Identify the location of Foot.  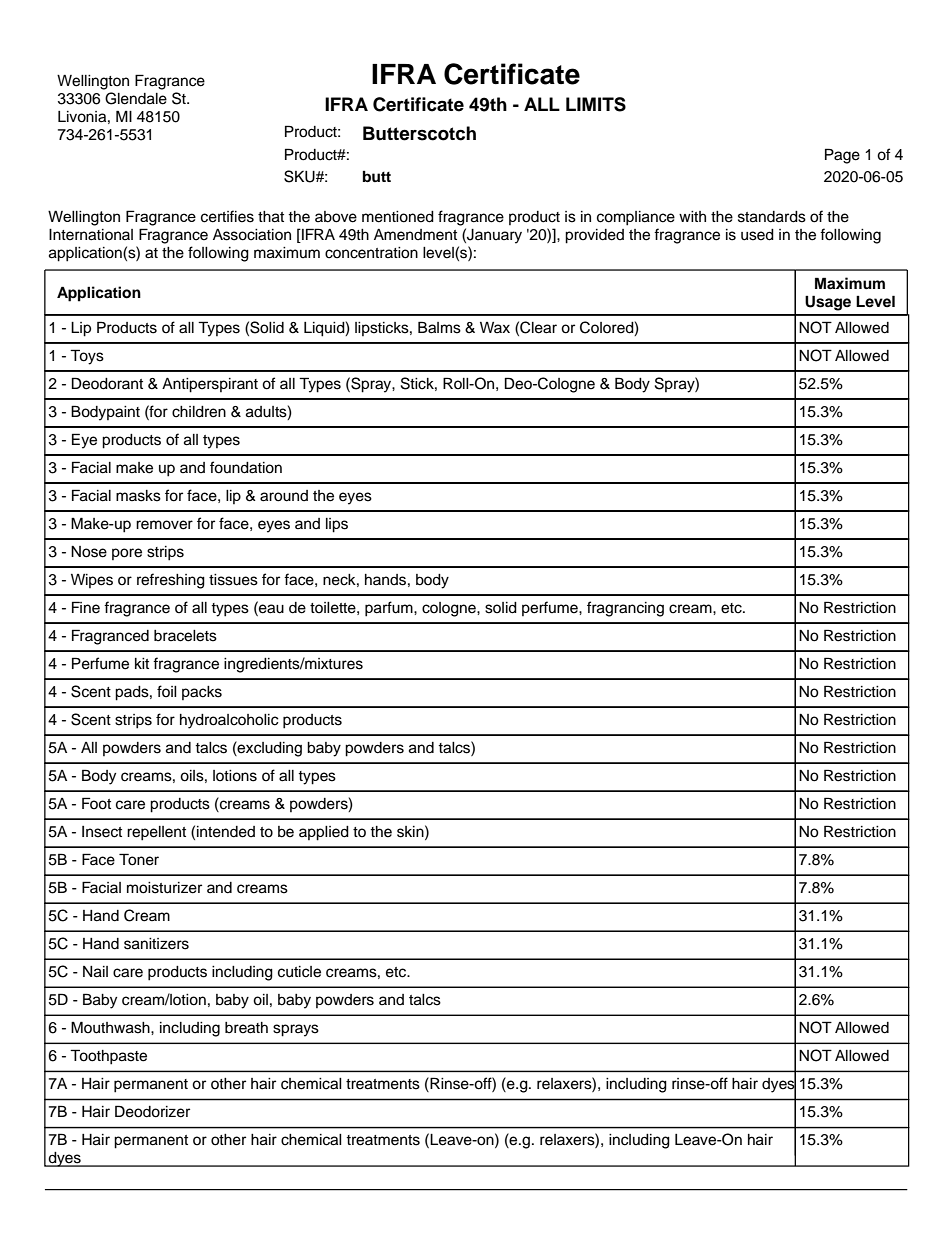
(96, 803).
